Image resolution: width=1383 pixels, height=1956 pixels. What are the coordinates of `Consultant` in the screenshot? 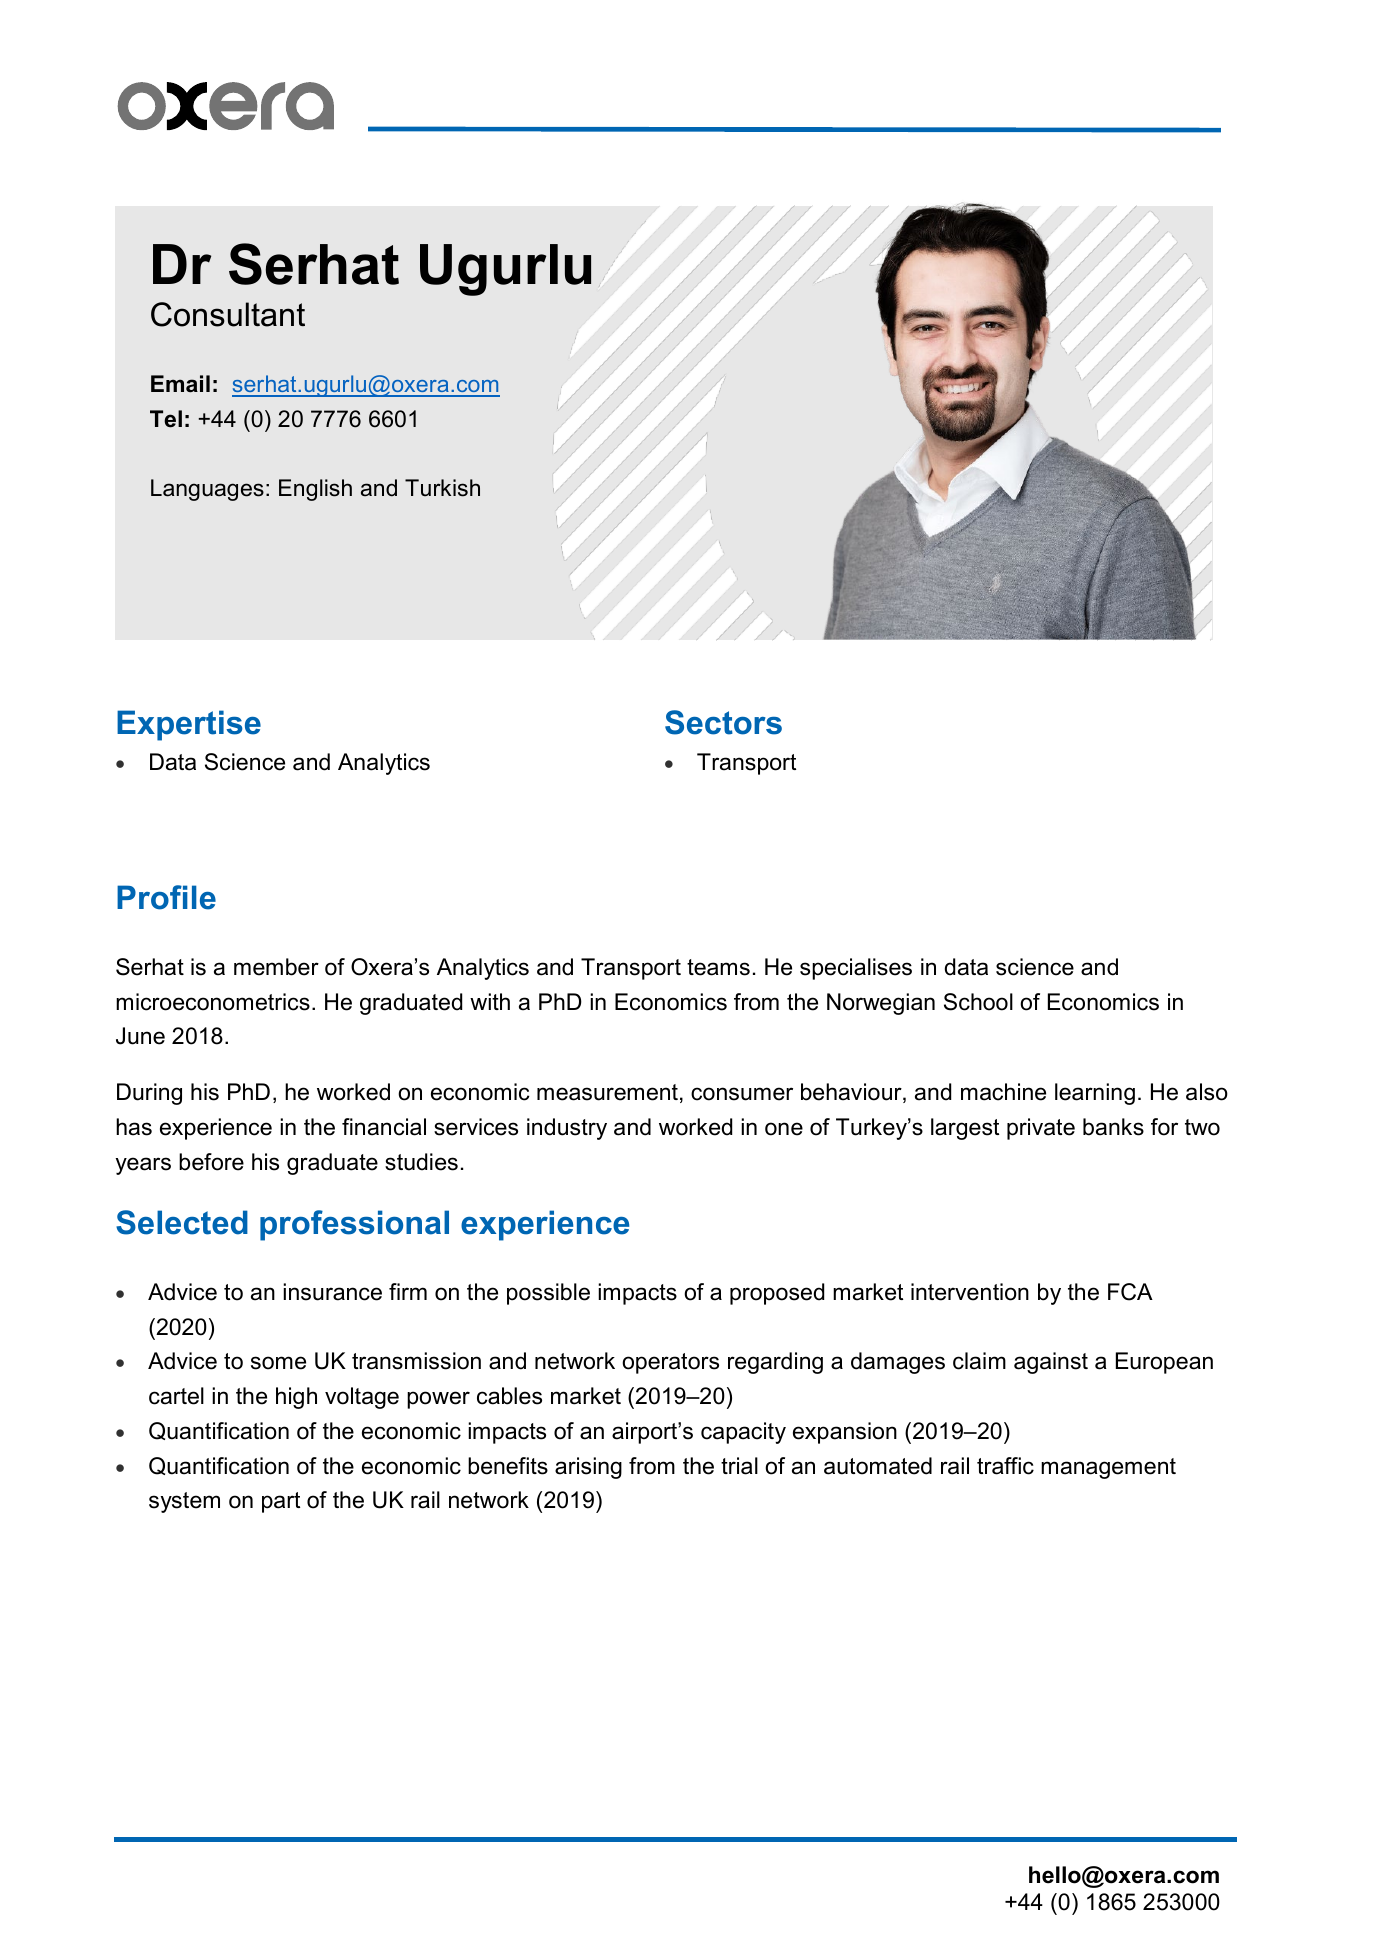 It's located at (228, 314).
